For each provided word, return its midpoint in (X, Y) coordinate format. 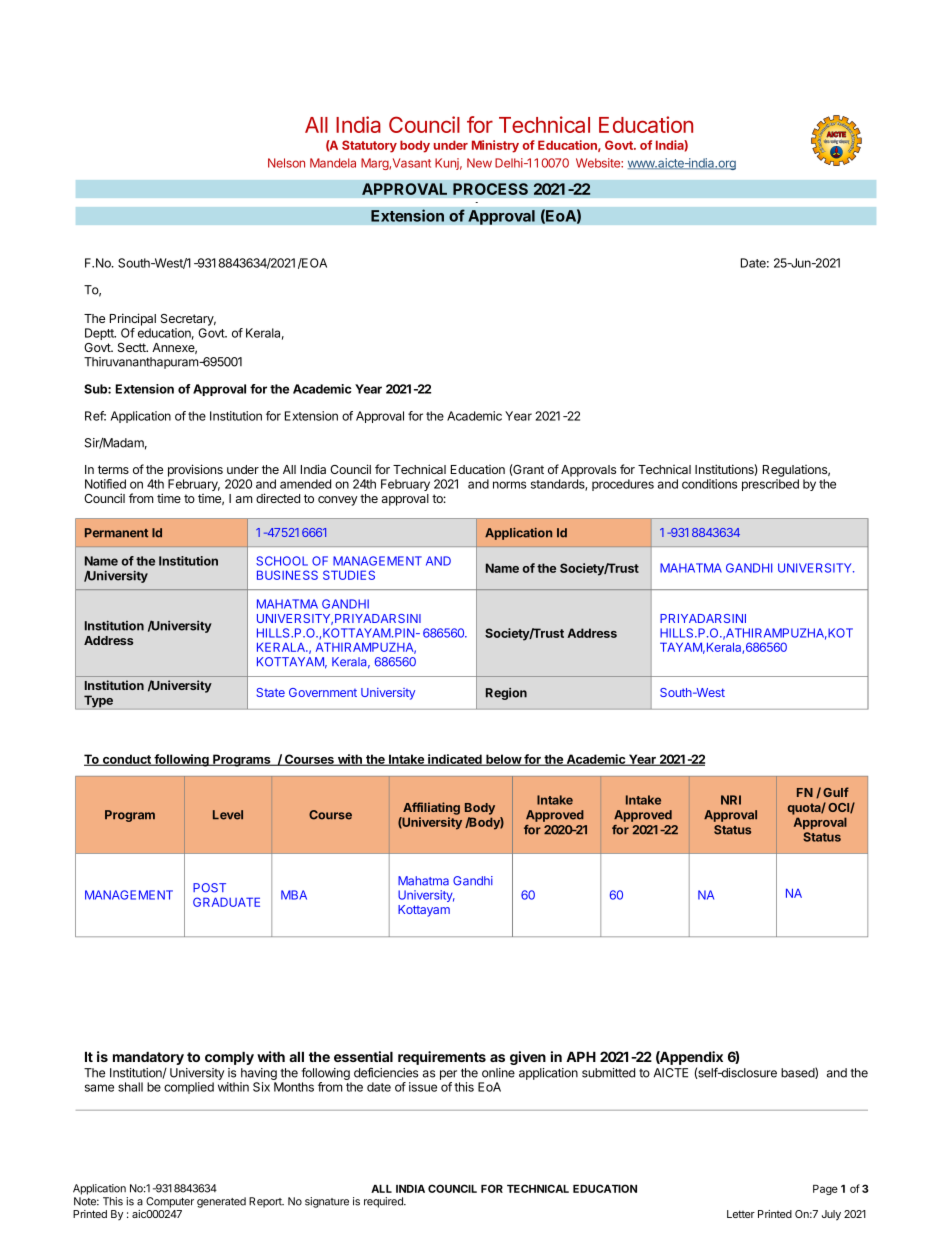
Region (506, 694)
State (270, 692)
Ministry (495, 146)
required (384, 1202)
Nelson (286, 163)
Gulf (836, 792)
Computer (170, 1202)
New (479, 163)
